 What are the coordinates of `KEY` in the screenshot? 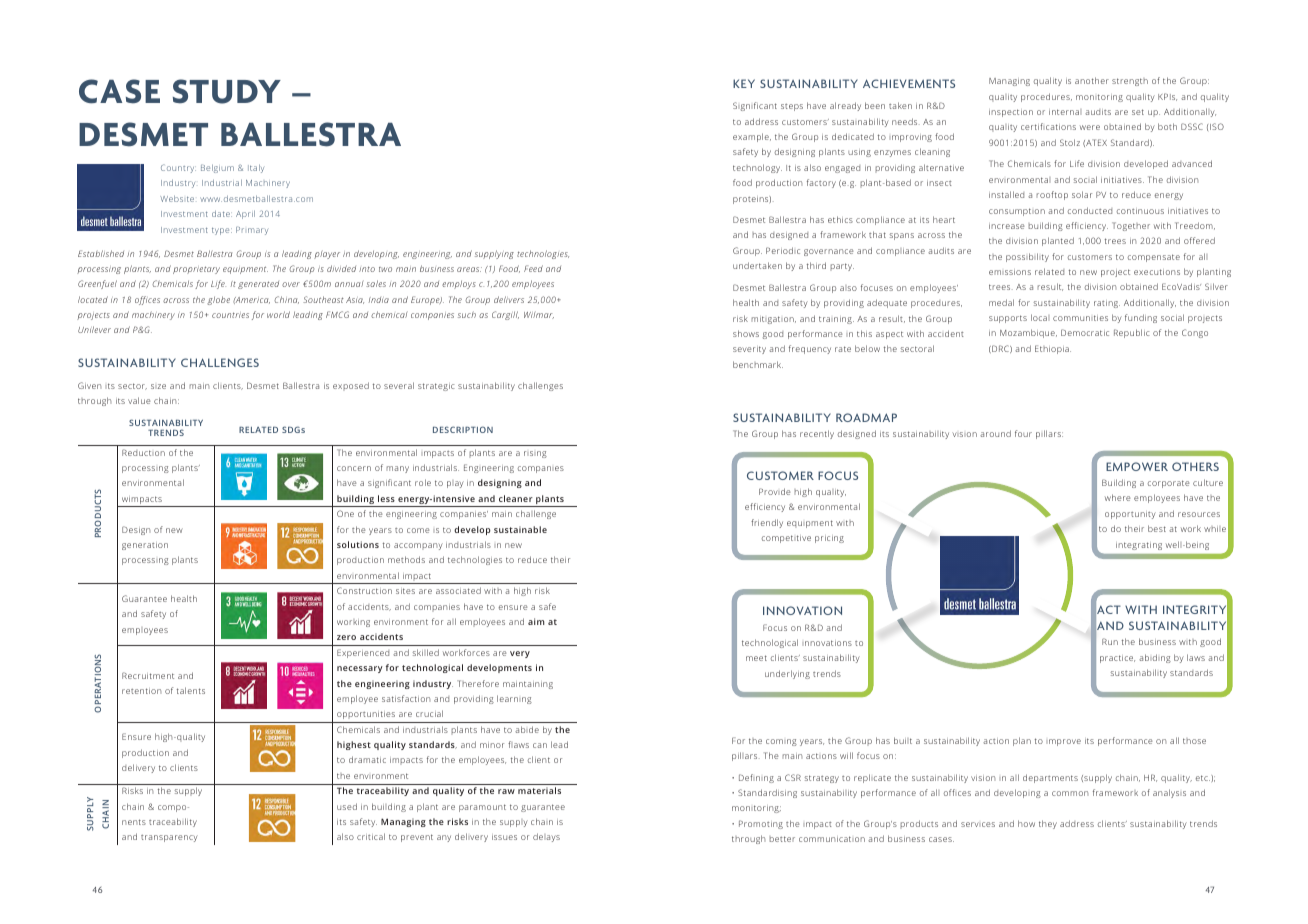 It's located at (744, 83).
